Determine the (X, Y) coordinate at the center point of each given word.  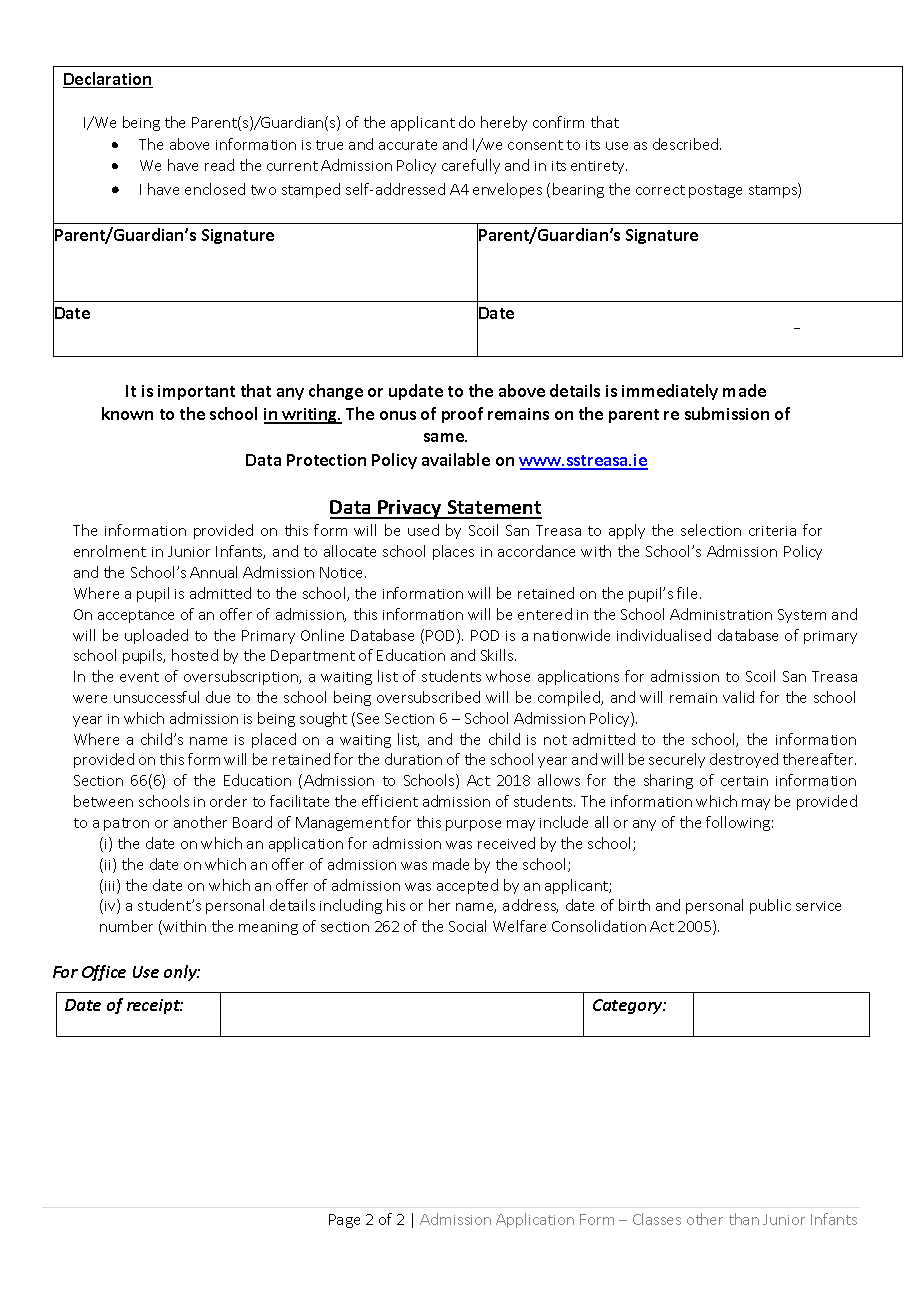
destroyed (744, 760)
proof (462, 415)
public (770, 906)
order (228, 801)
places (453, 552)
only (182, 973)
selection (711, 530)
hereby (504, 123)
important (196, 392)
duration (413, 759)
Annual (213, 572)
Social (467, 926)
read (219, 165)
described (687, 144)
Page (344, 1221)
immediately (670, 392)
